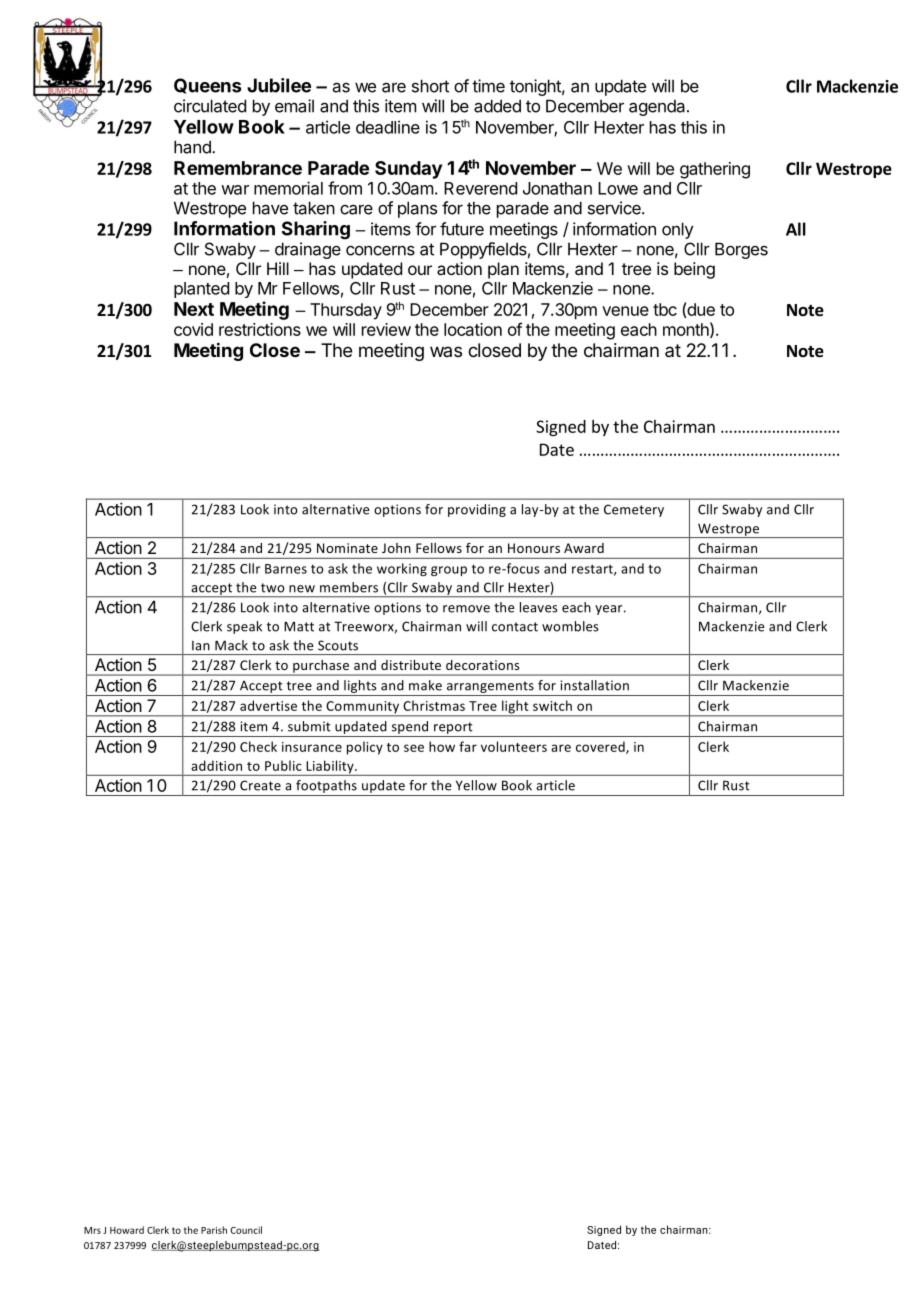 This screenshot has height=1309, width=924. I want to click on addition, so click(216, 765).
